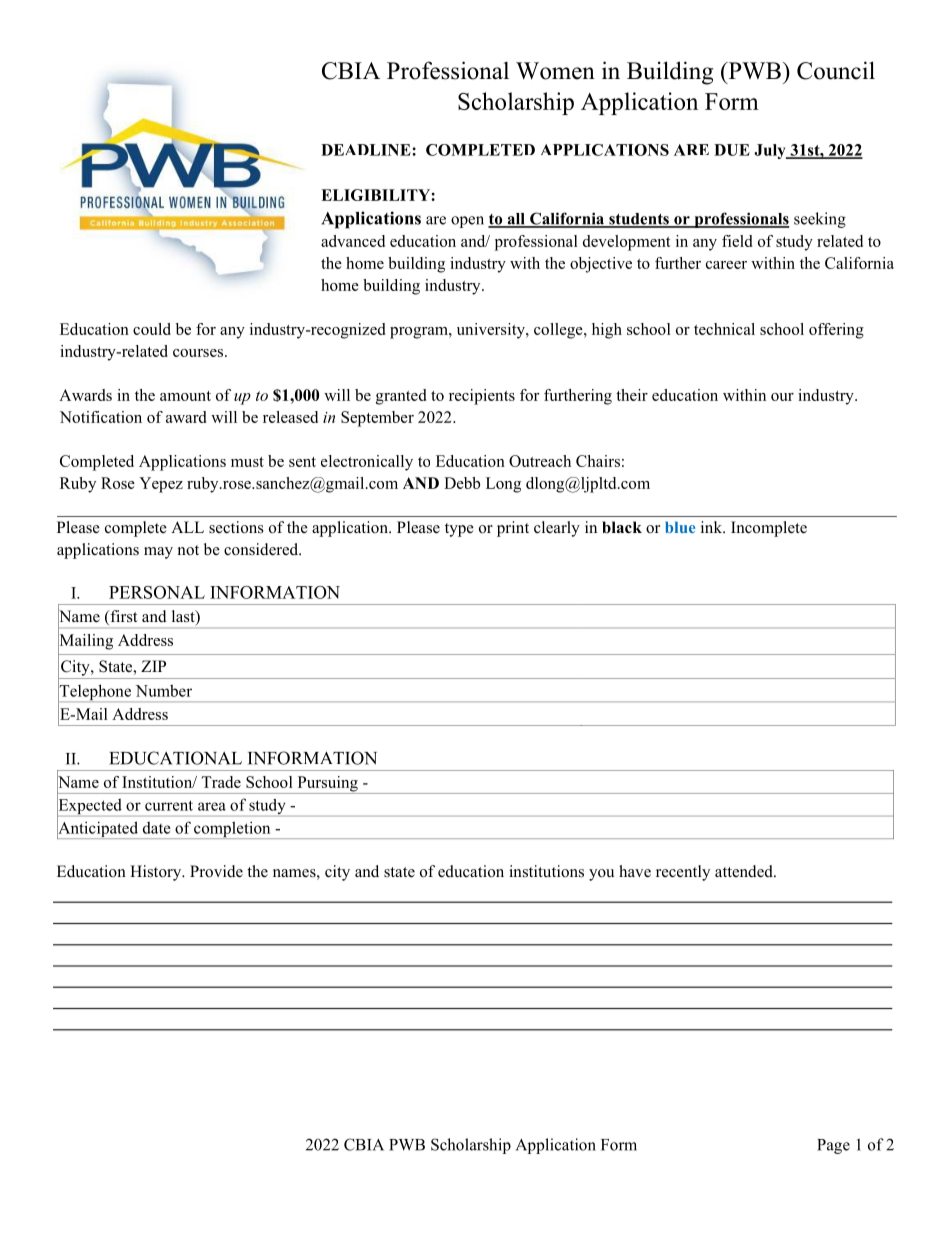 This document has height=1233, width=952. I want to click on current, so click(169, 805).
